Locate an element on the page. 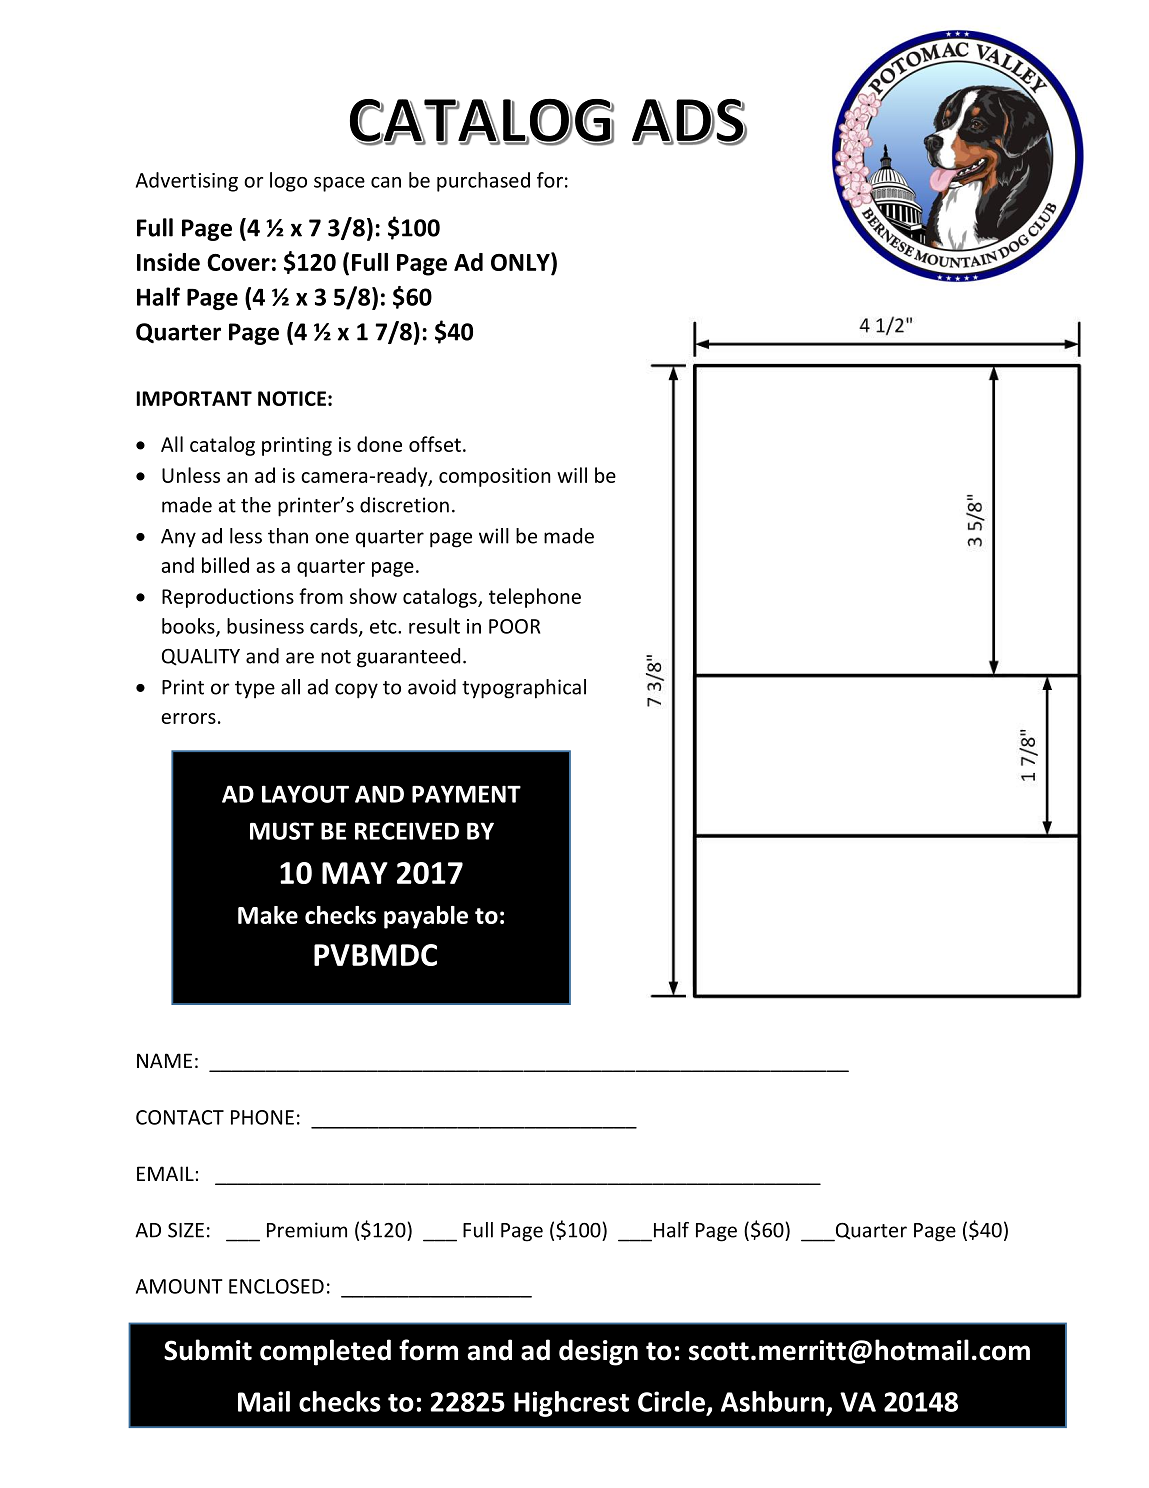  payable is located at coordinates (426, 917).
